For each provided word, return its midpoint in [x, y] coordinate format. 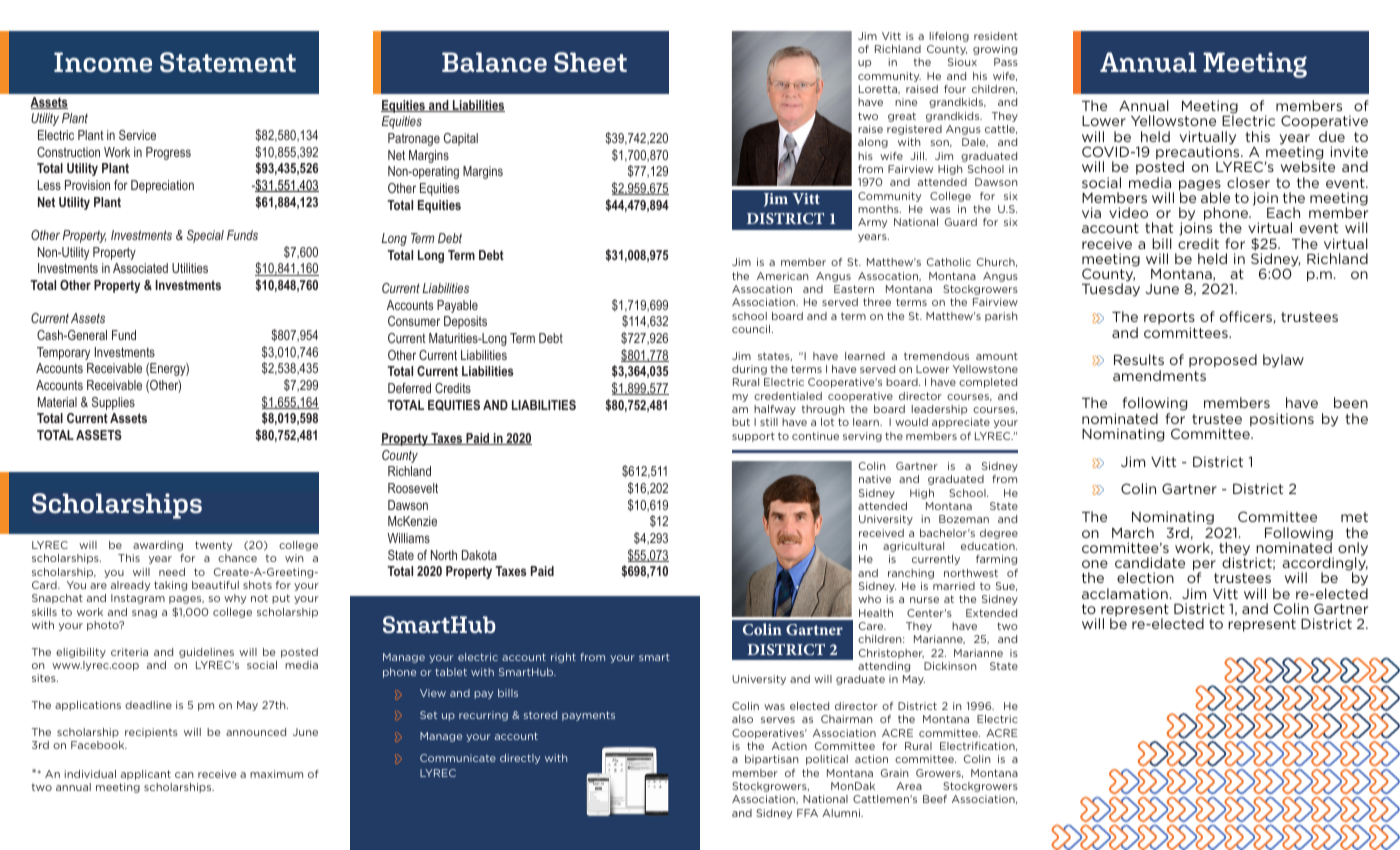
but [741, 422]
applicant [146, 775]
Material [57, 402]
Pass [1006, 62]
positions [1282, 420]
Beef [935, 799]
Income [103, 62]
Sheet [590, 62]
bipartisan [772, 760]
